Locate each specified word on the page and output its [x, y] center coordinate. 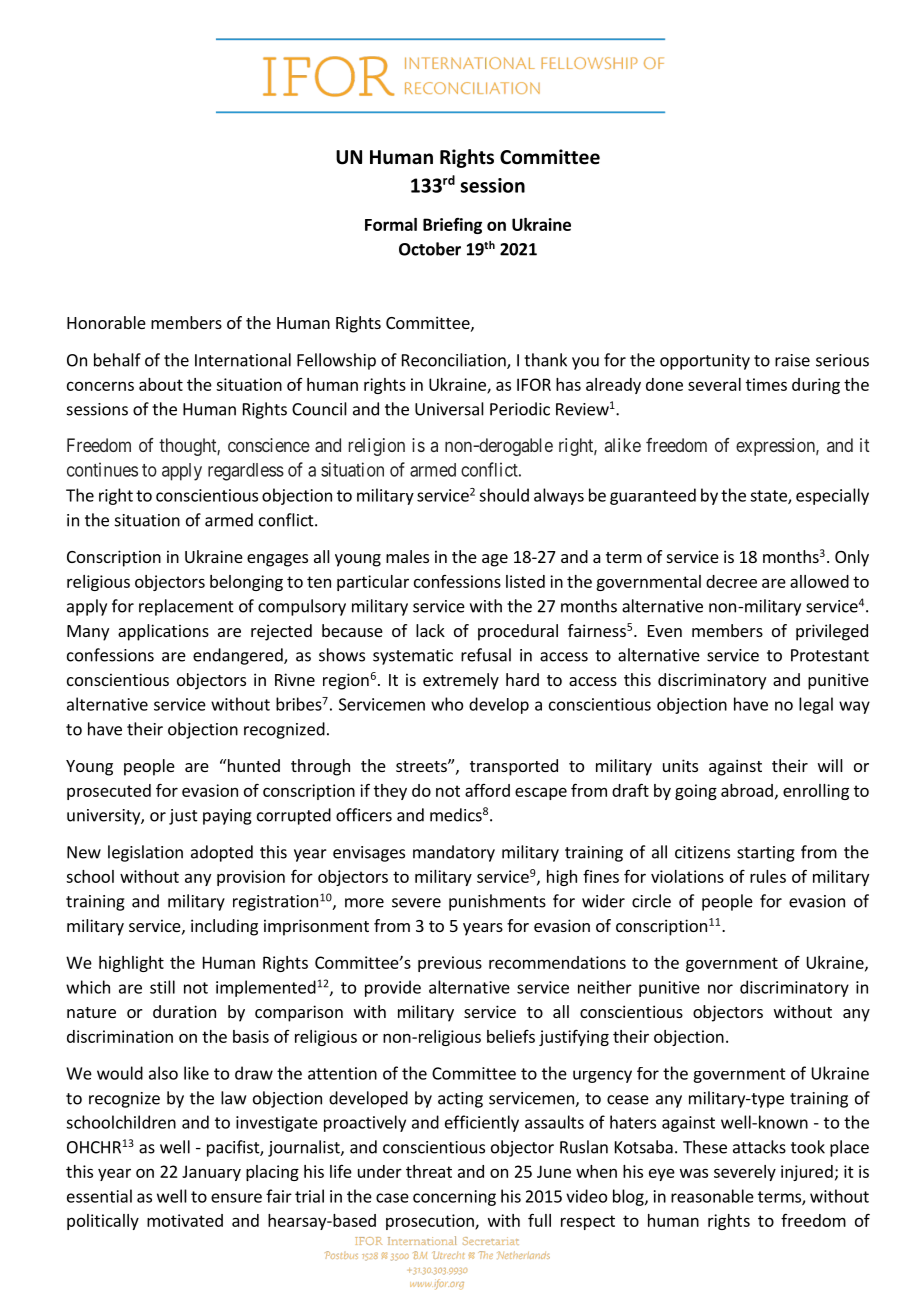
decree [731, 581]
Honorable [106, 322]
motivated [185, 1220]
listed [525, 581]
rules [768, 876]
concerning [454, 1198]
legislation [145, 853]
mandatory [454, 853]
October [430, 249]
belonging [246, 583]
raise [792, 360]
